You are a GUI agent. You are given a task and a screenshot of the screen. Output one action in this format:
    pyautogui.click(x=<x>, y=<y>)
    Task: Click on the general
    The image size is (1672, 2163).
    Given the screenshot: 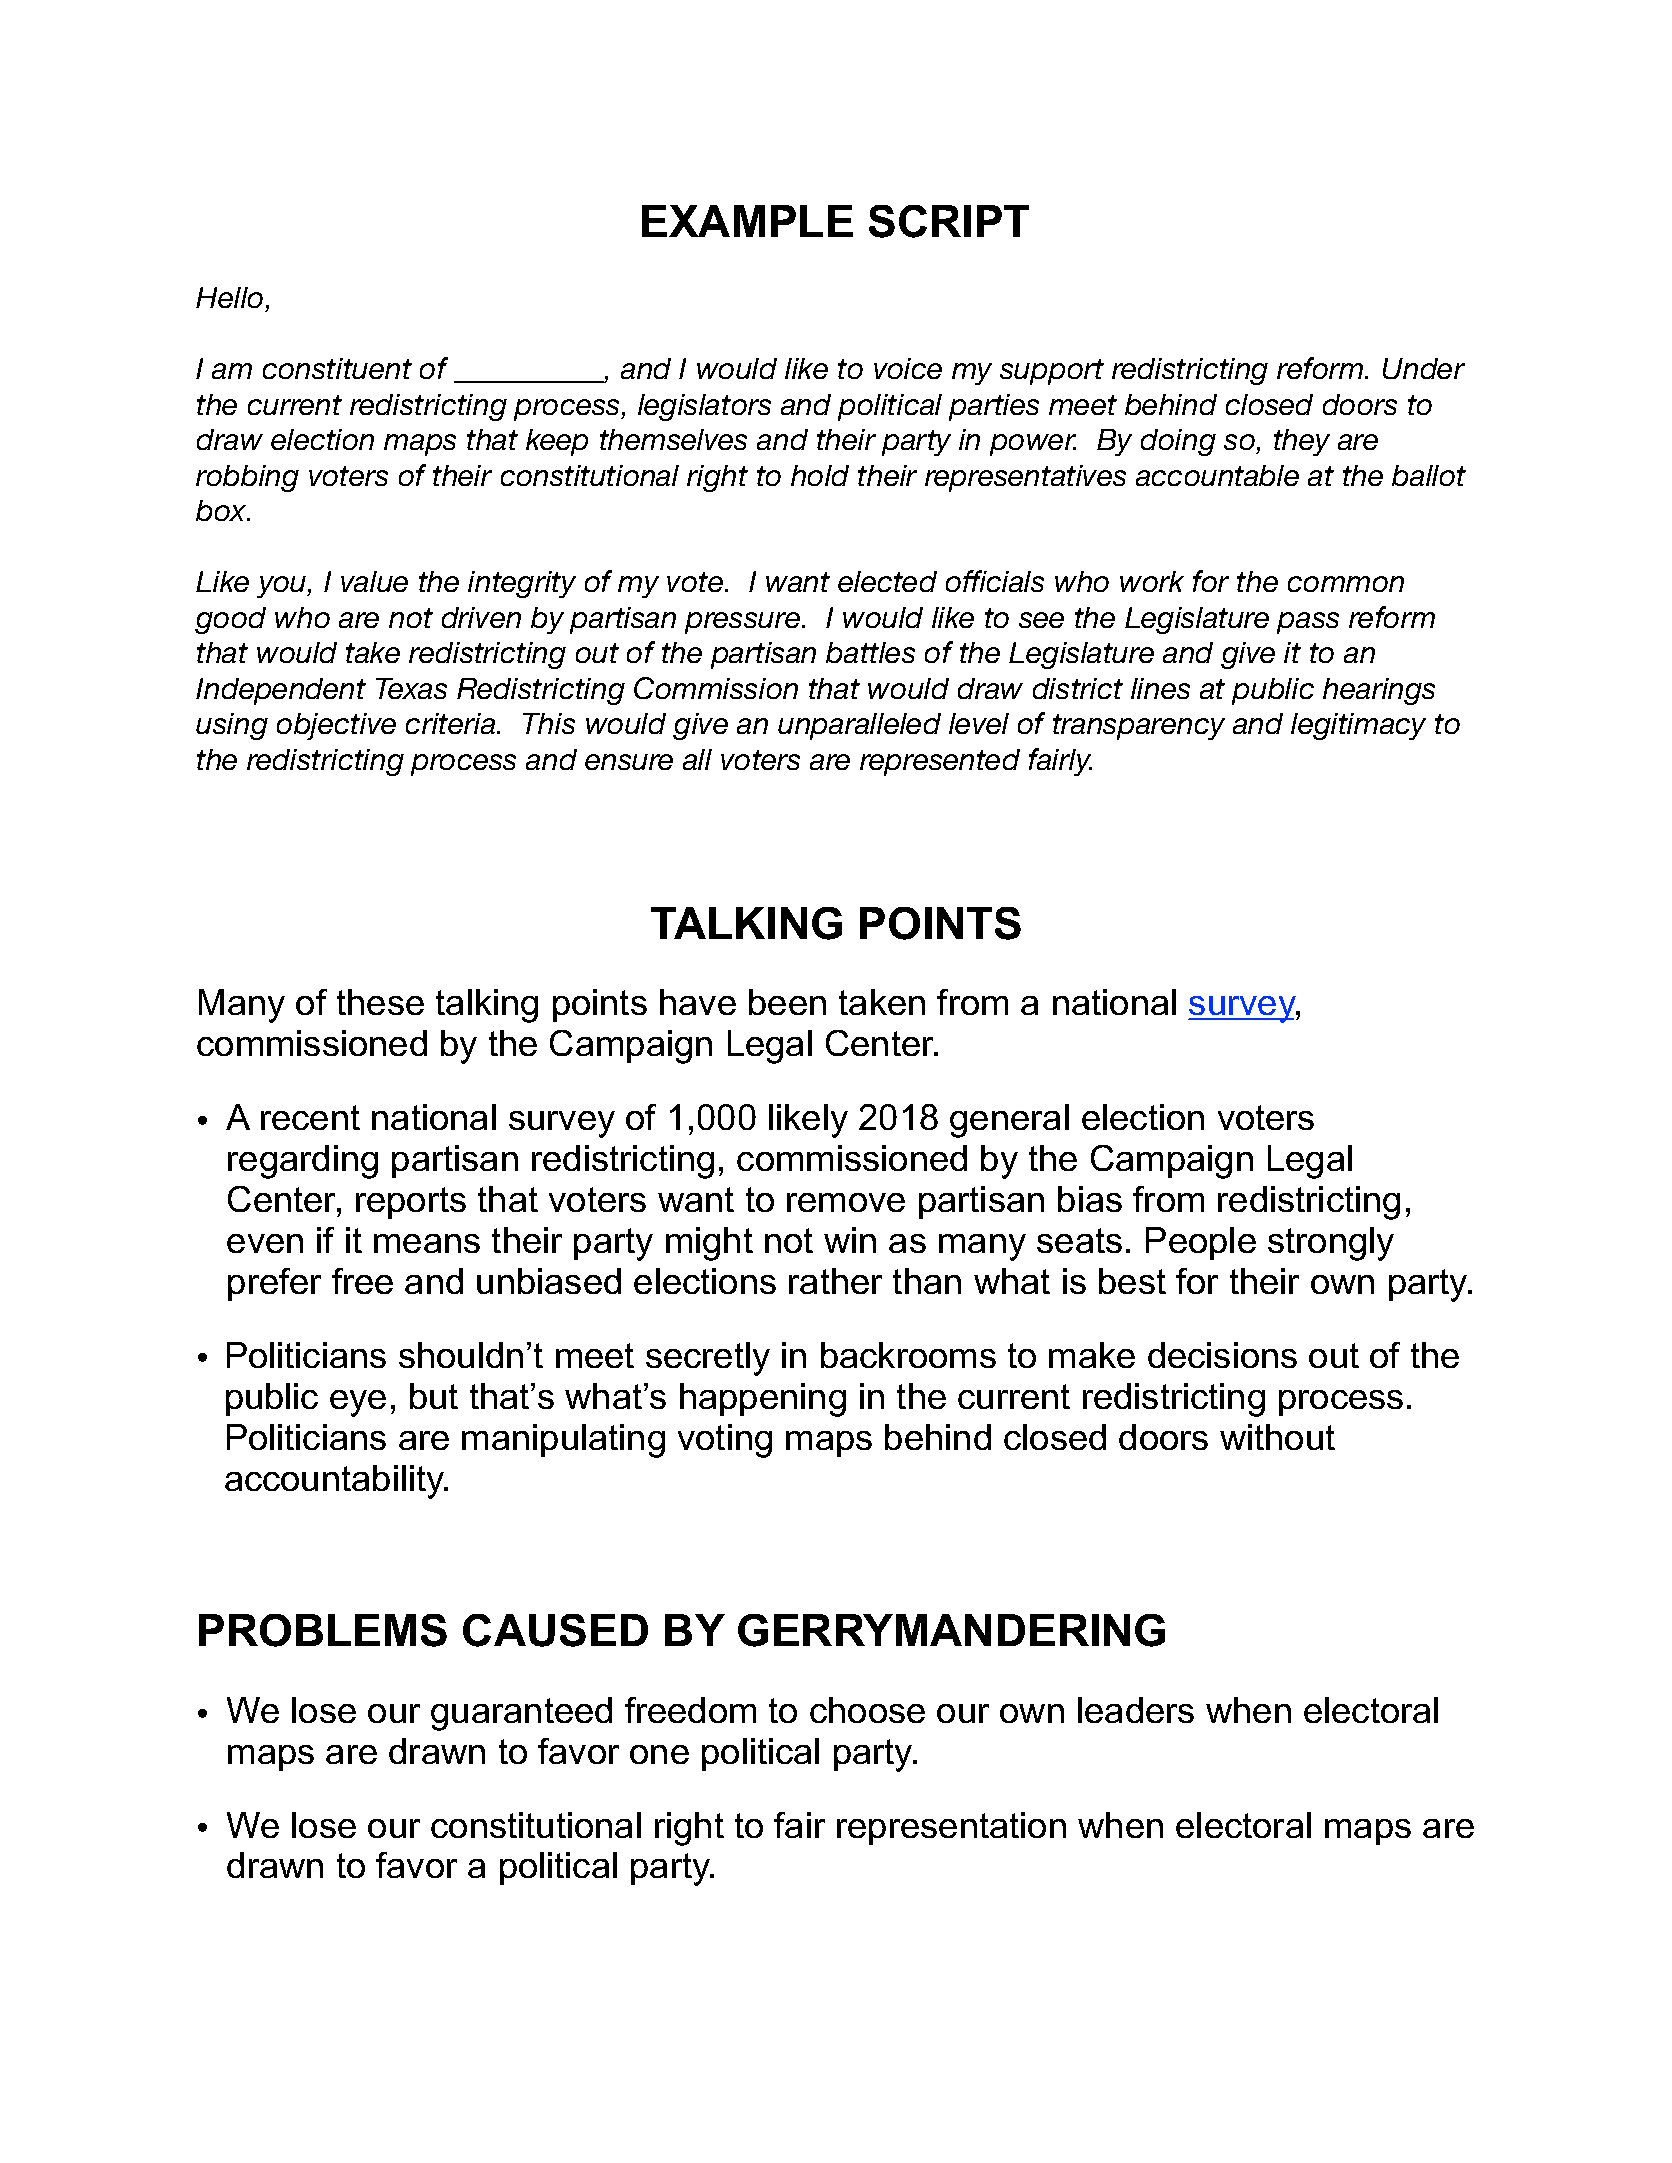 What is the action you would take?
    pyautogui.click(x=1009, y=1121)
